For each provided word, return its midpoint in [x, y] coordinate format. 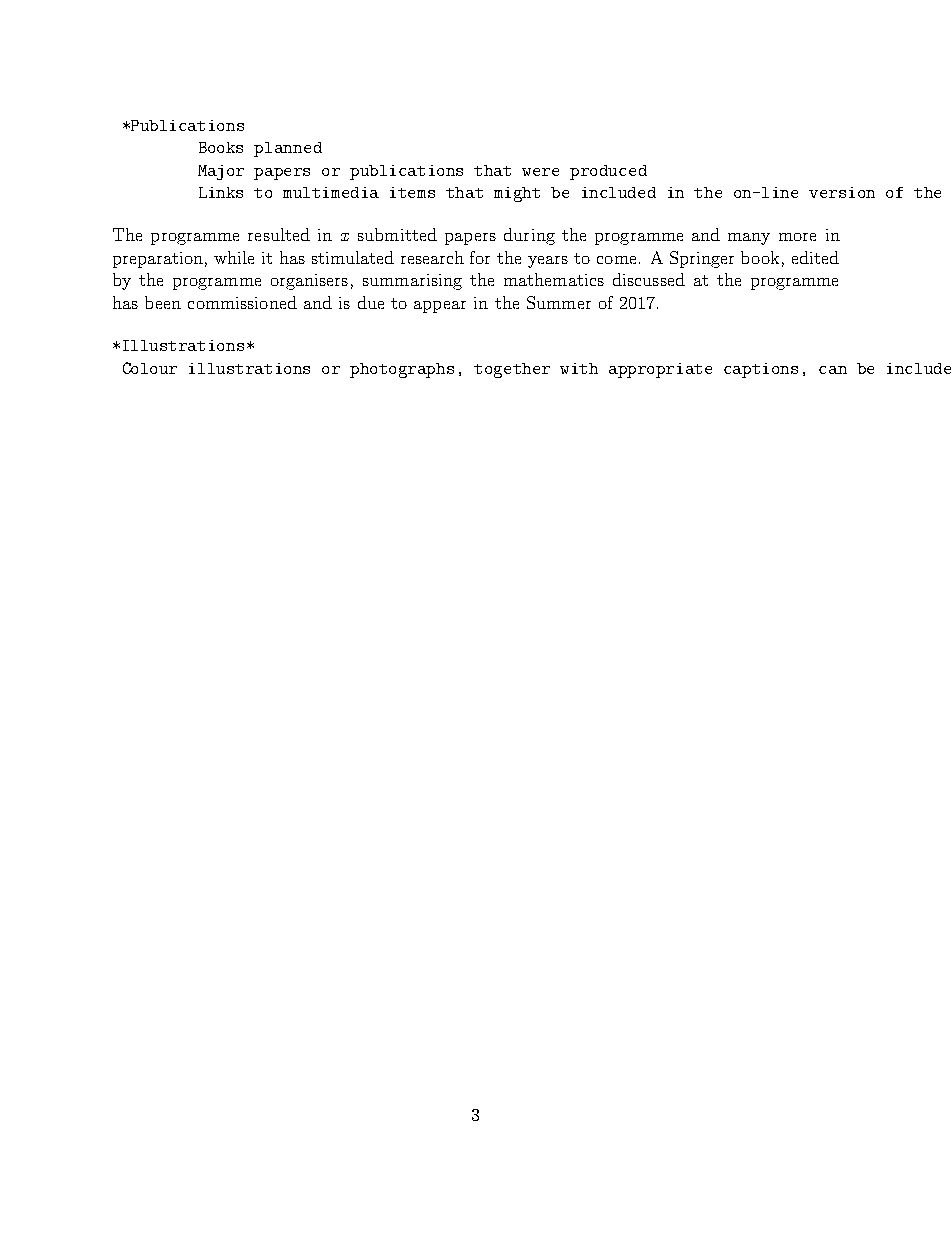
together [512, 370]
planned [288, 149]
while [234, 257]
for [480, 257]
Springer [702, 259]
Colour [150, 368]
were [540, 172]
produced [608, 172]
